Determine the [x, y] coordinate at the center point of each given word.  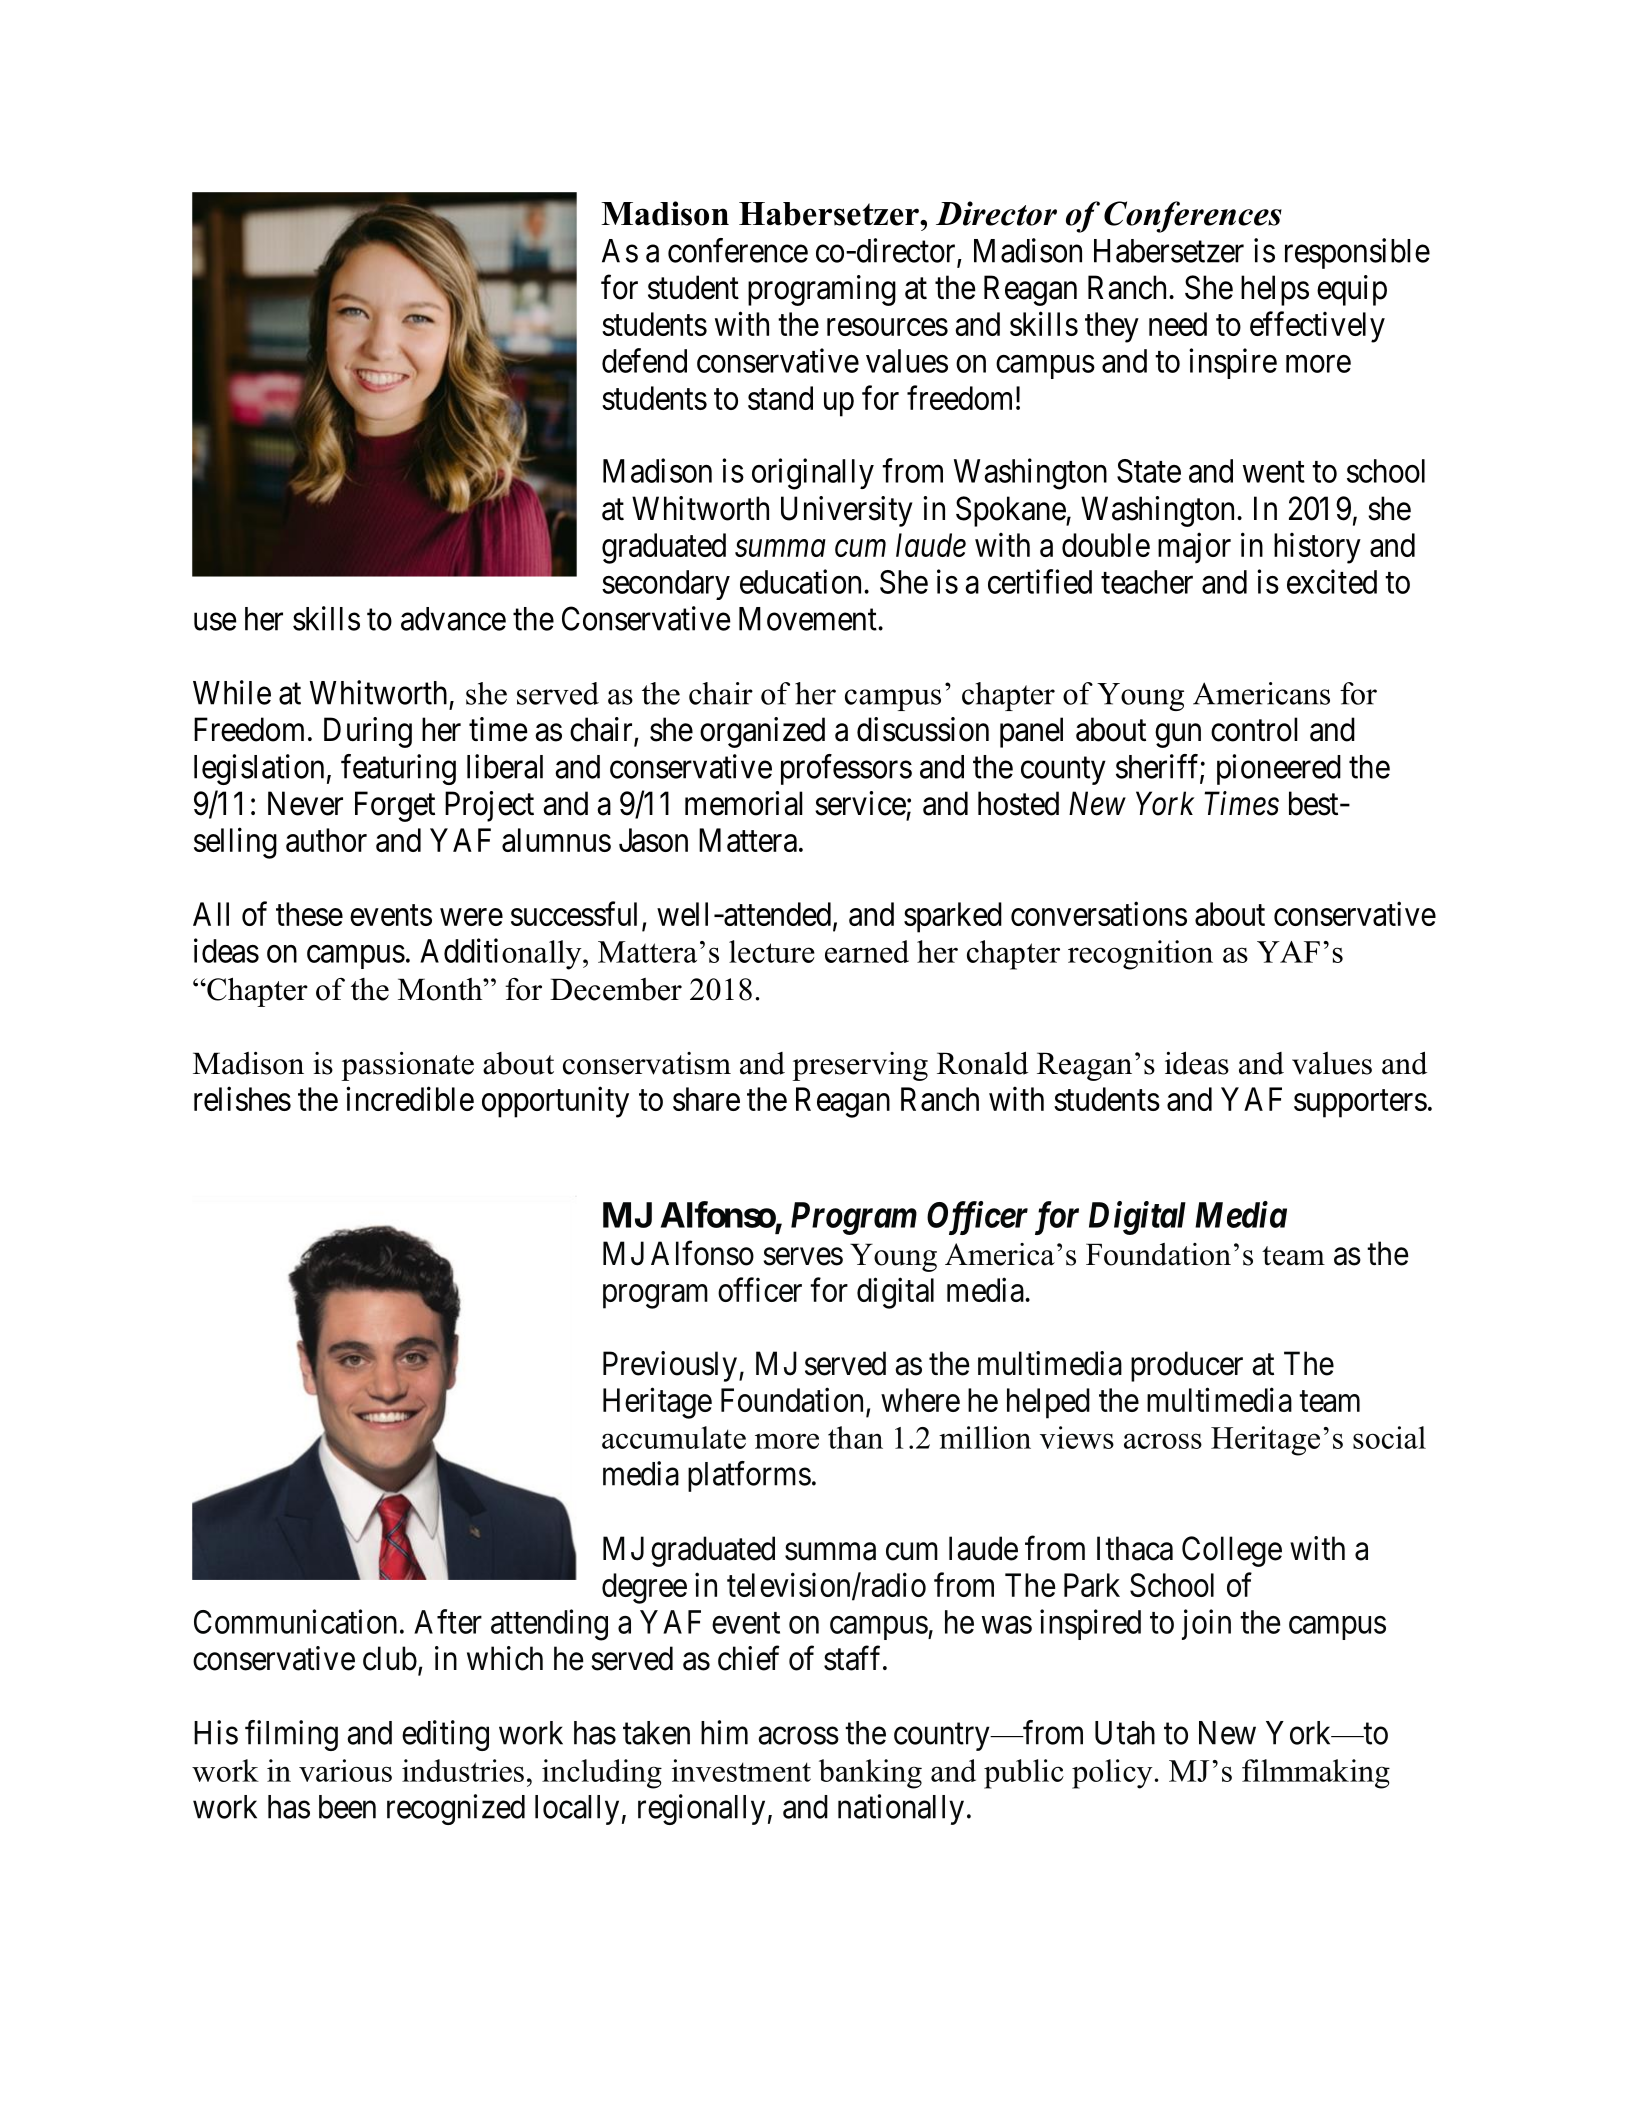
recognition [1140, 955]
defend [644, 360]
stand [780, 398]
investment [741, 1770]
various [345, 1770]
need [1178, 324]
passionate [407, 1066]
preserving [860, 1066]
